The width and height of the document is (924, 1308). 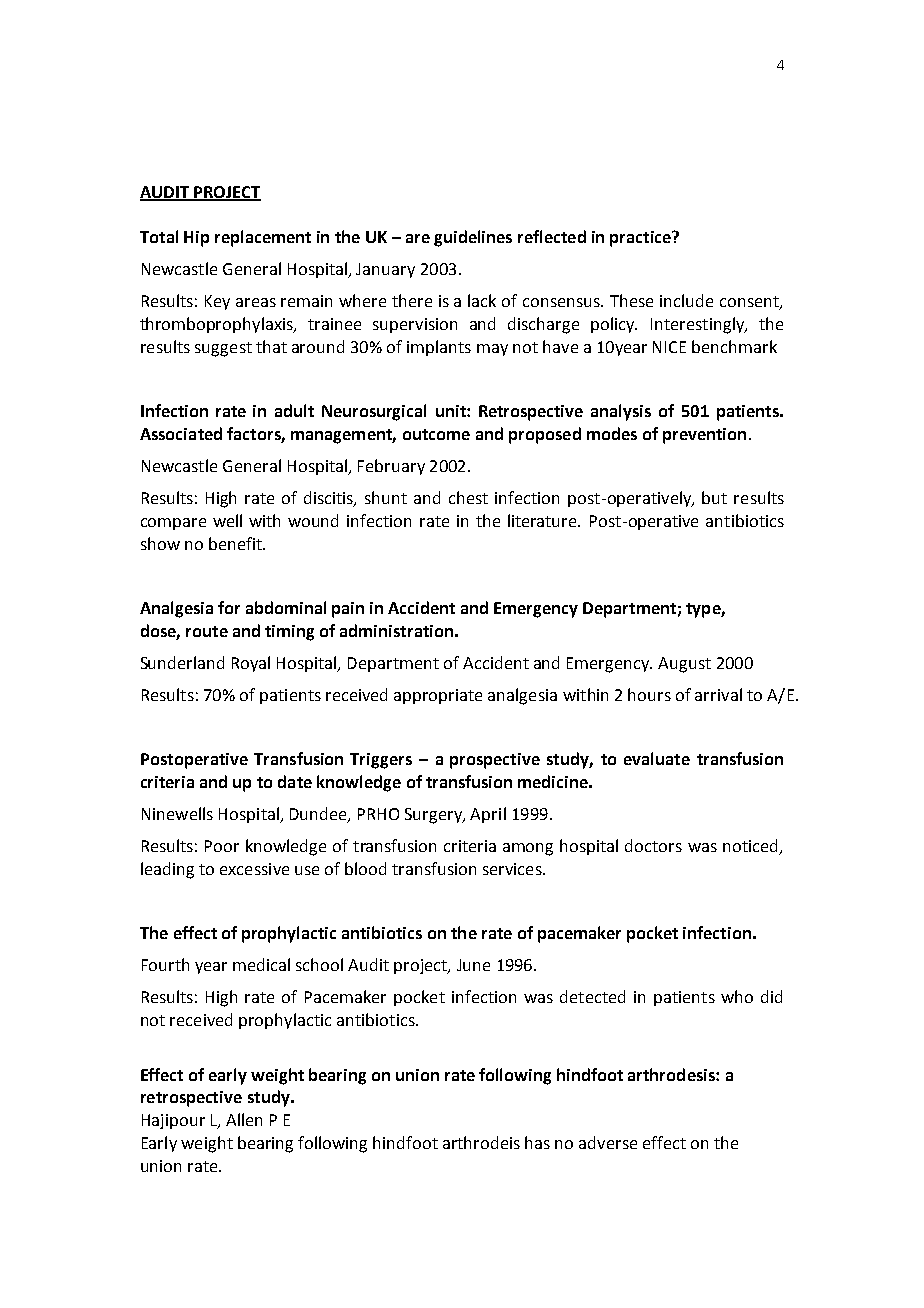 What do you see at coordinates (608, 1142) in the document?
I see `adverse` at bounding box center [608, 1142].
